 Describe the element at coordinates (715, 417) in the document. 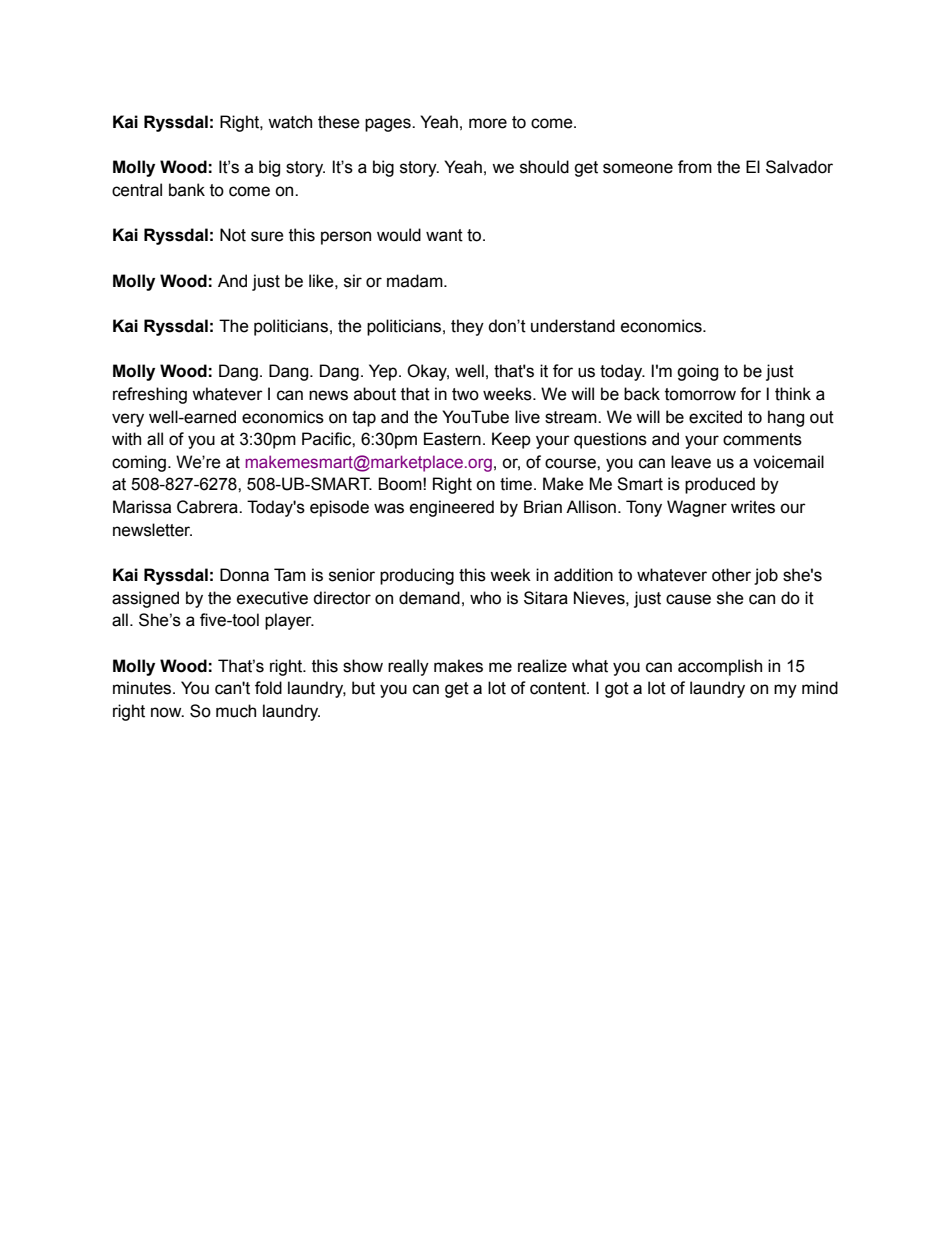

I see `excited` at that location.
